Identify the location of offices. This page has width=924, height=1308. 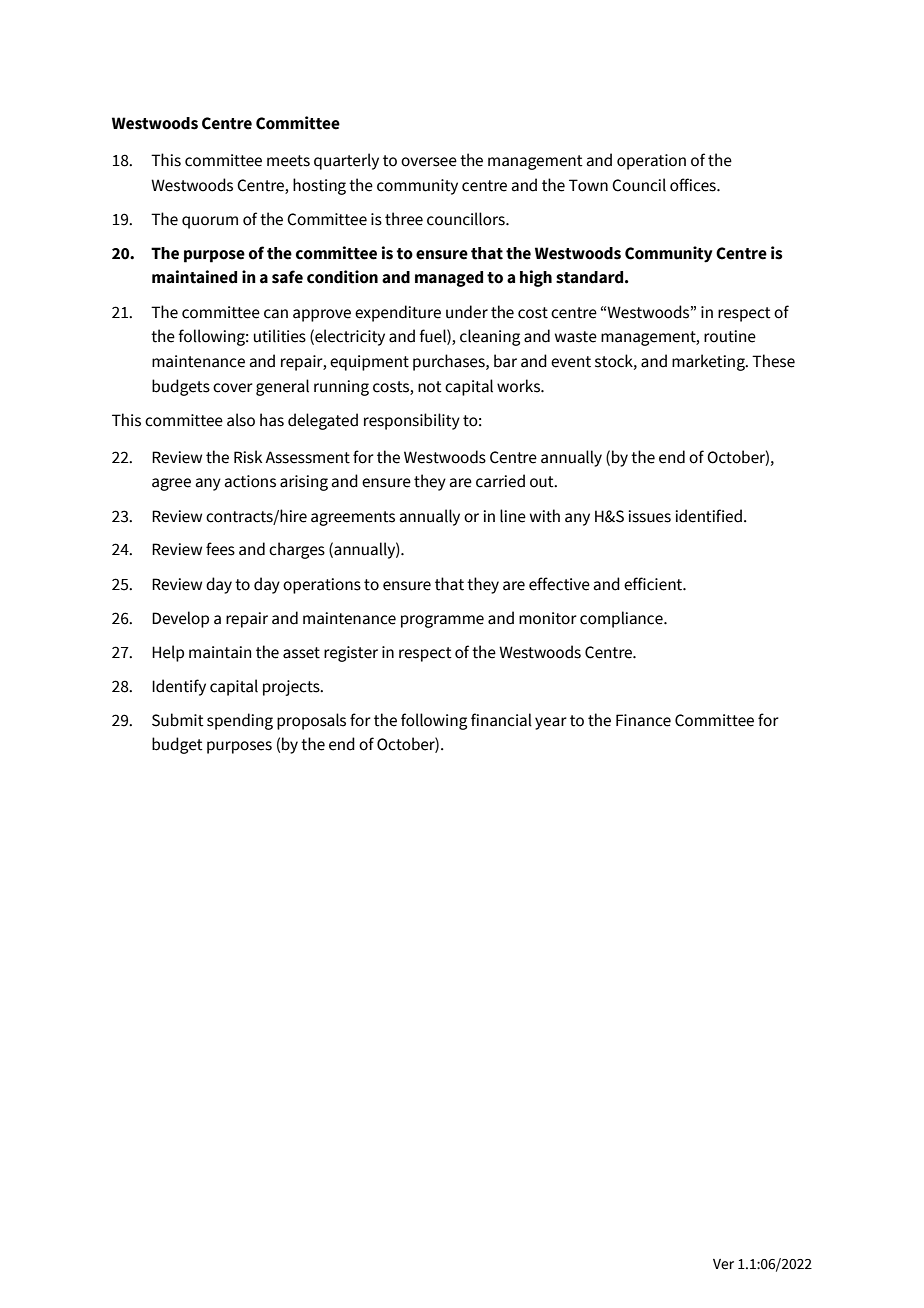
(694, 185).
